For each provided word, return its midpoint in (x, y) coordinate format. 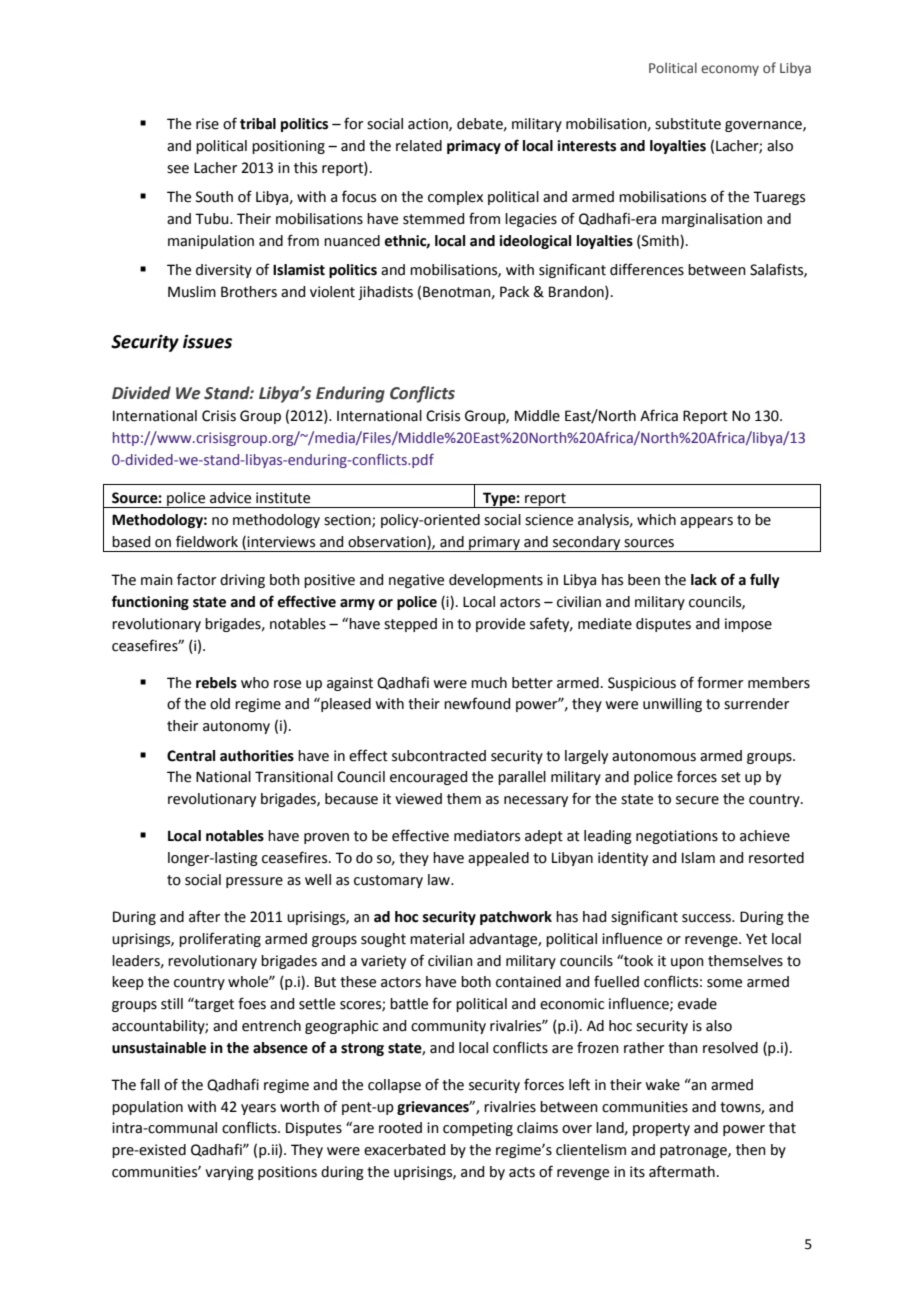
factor (196, 579)
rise (207, 124)
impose (748, 625)
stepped (410, 625)
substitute (688, 124)
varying (229, 1173)
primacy (474, 147)
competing (478, 1129)
